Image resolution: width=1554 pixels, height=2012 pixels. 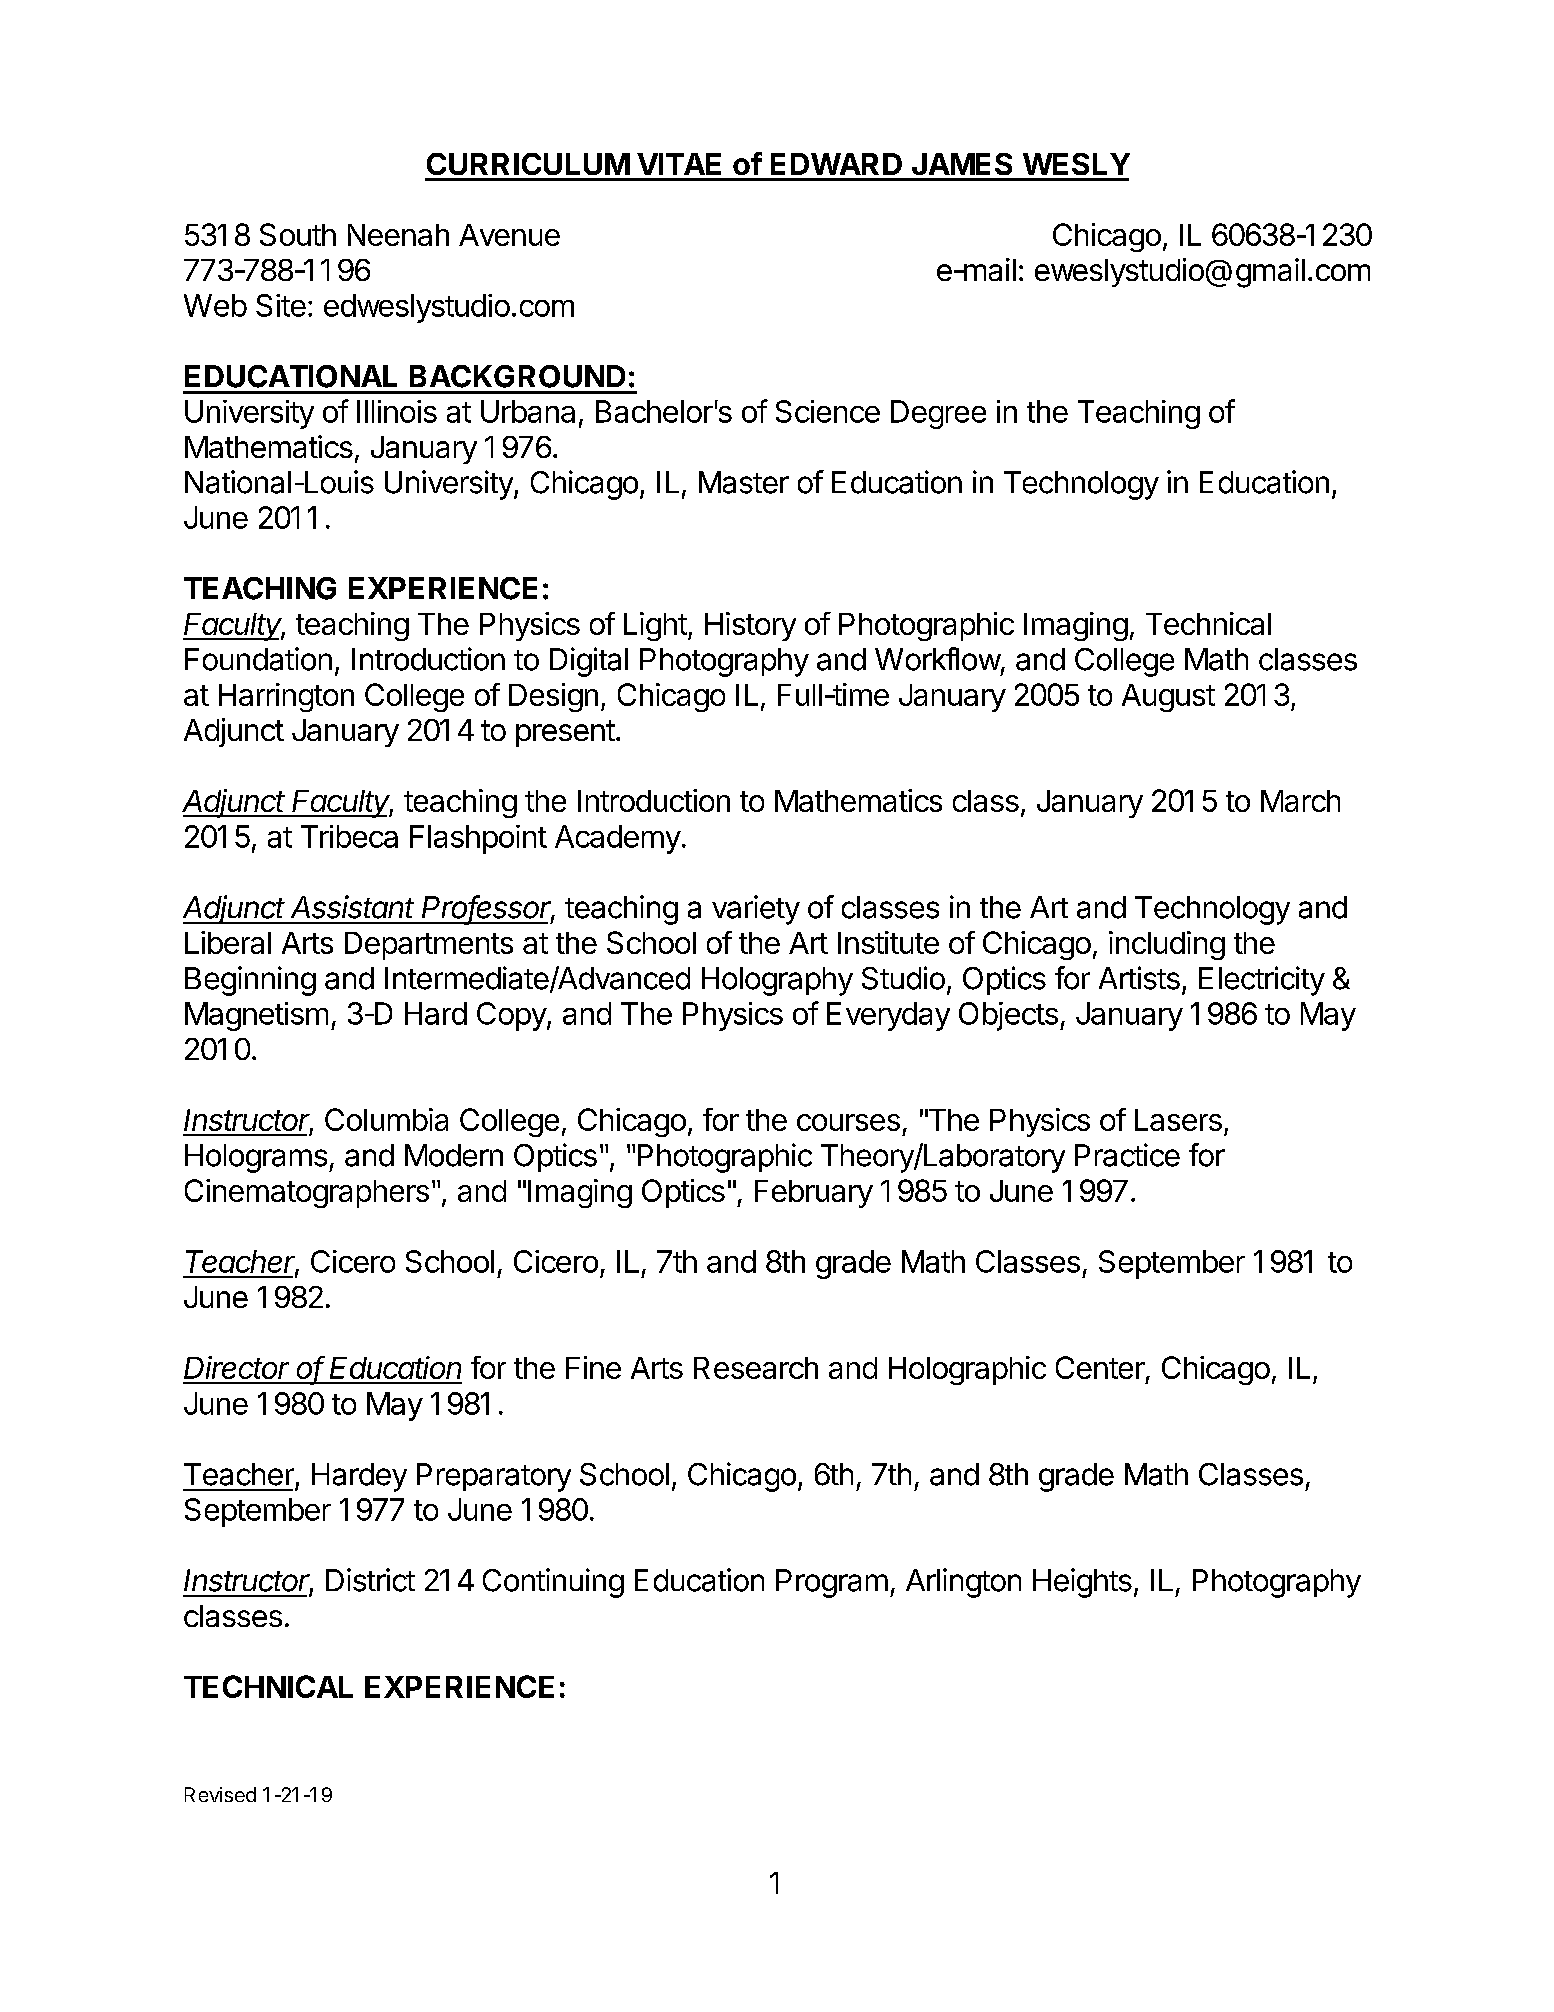 What do you see at coordinates (298, 234) in the document?
I see `South` at bounding box center [298, 234].
